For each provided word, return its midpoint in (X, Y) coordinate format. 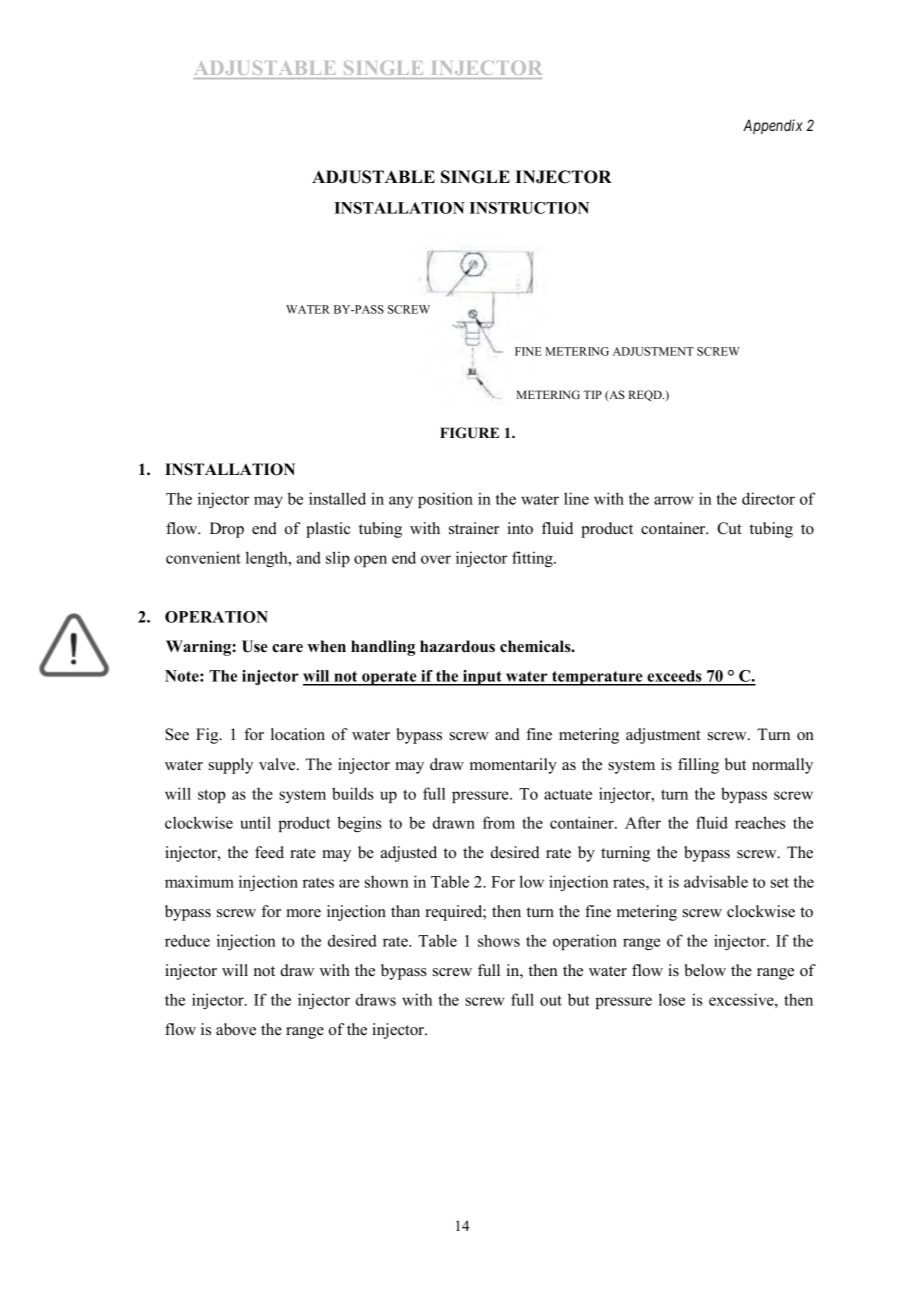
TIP (593, 394)
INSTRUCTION (529, 208)
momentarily (513, 766)
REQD (646, 396)
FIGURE (469, 433)
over (436, 559)
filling (698, 766)
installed (337, 498)
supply (231, 766)
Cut (729, 528)
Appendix (773, 126)
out (551, 1000)
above (236, 1029)
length (268, 559)
